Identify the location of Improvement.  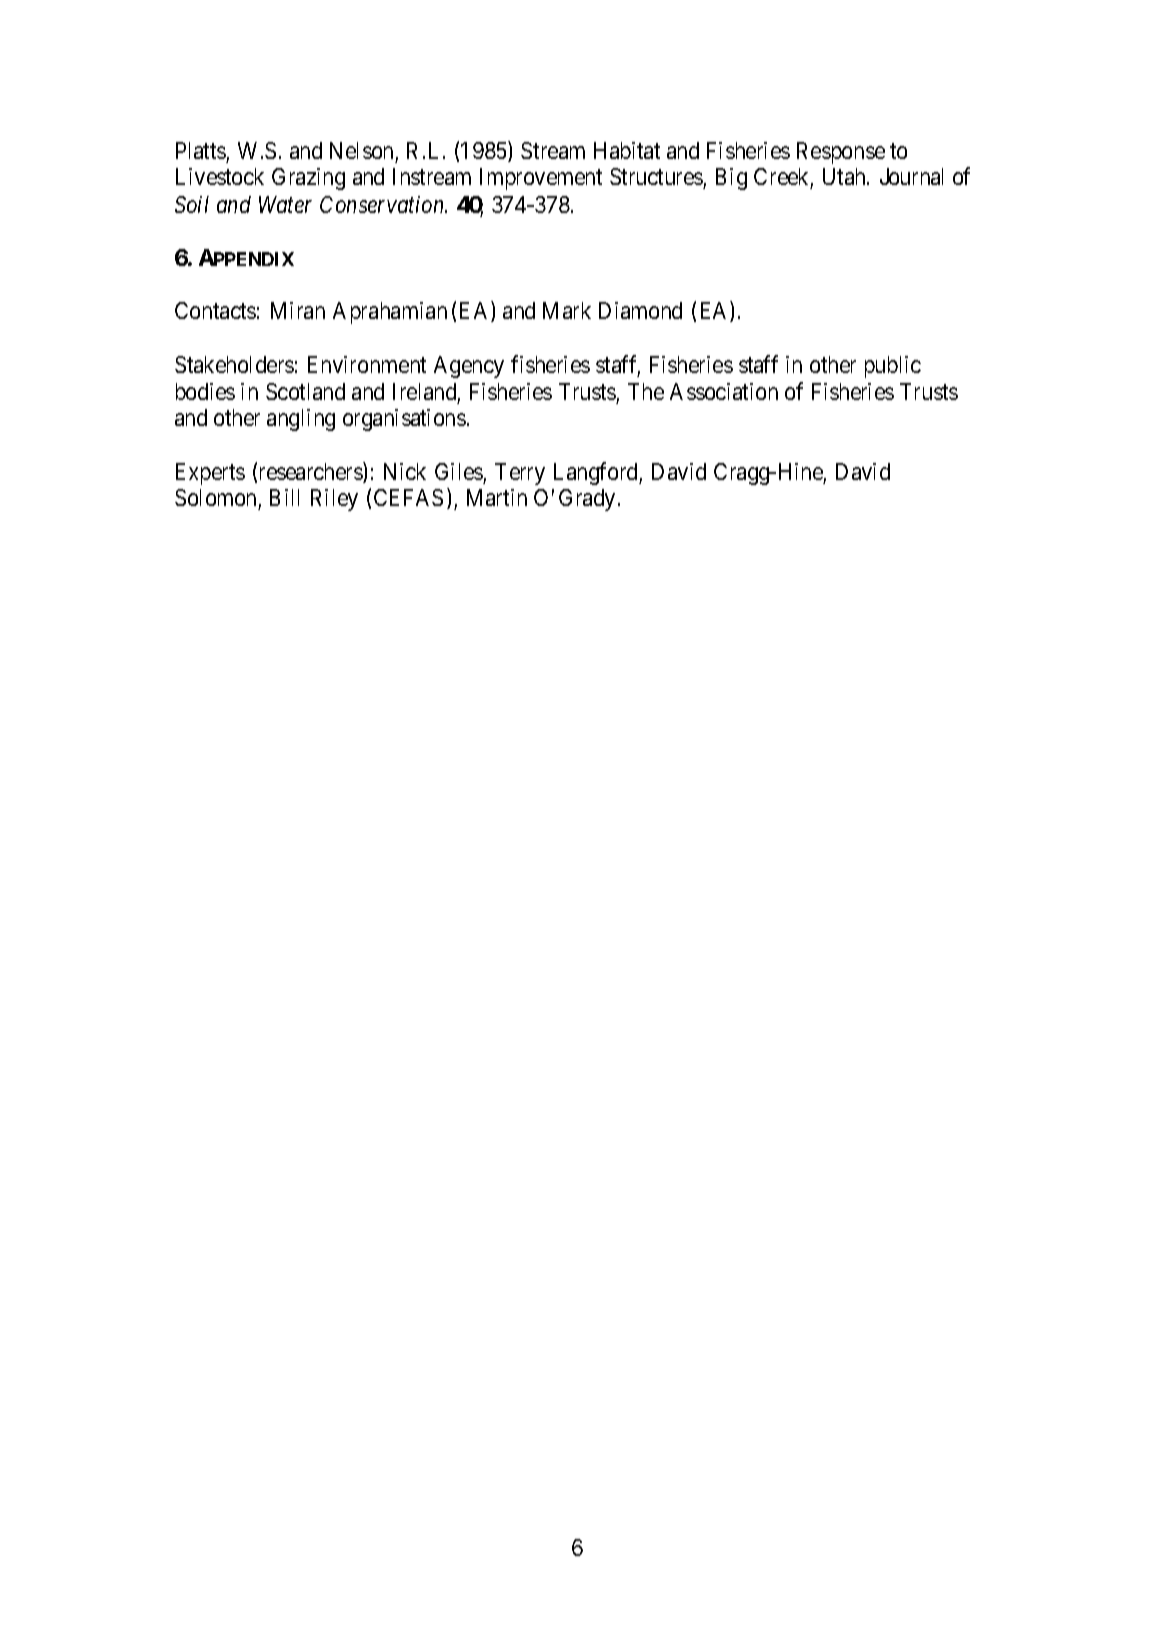
(541, 179).
